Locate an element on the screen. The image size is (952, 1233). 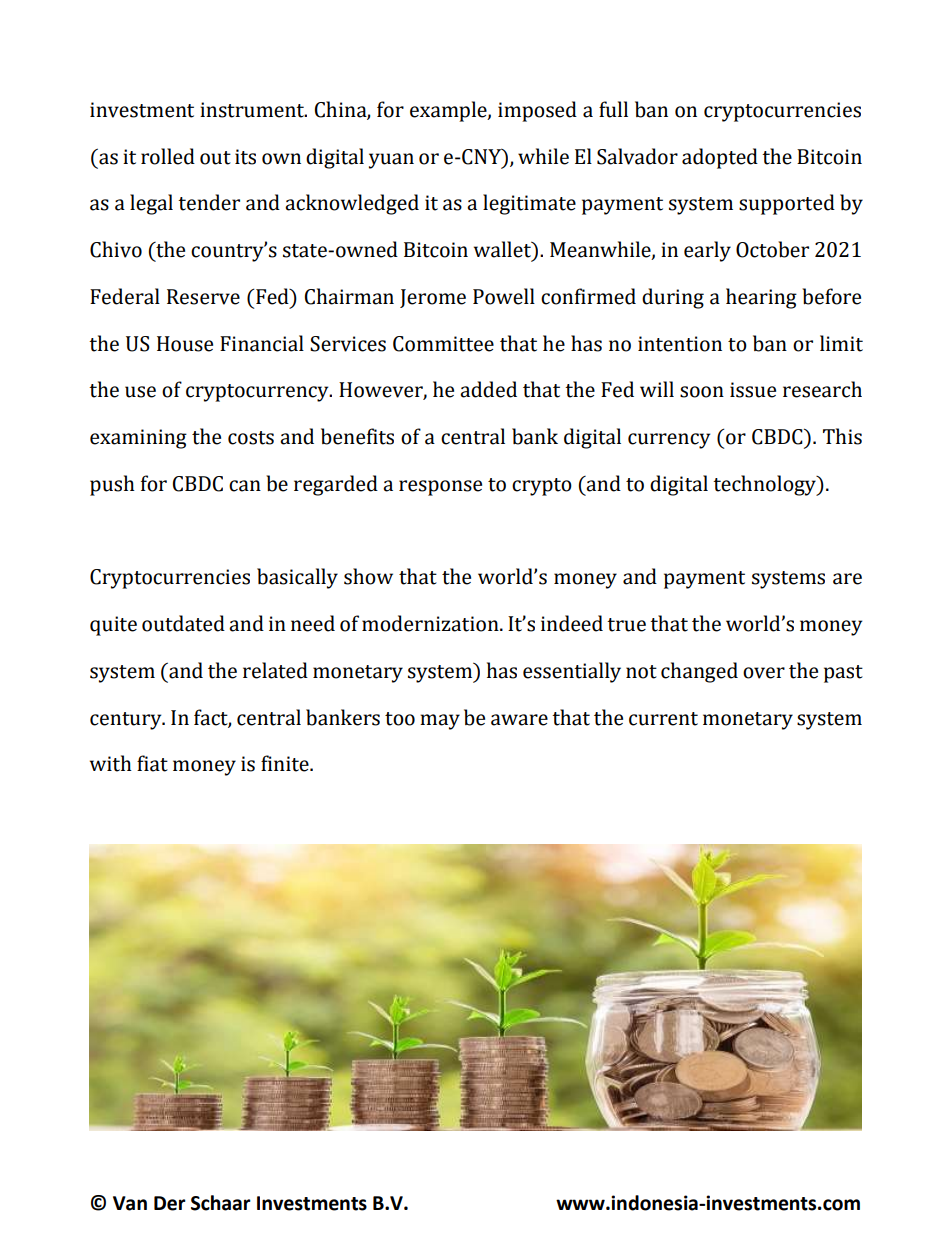
finite is located at coordinates (286, 763).
